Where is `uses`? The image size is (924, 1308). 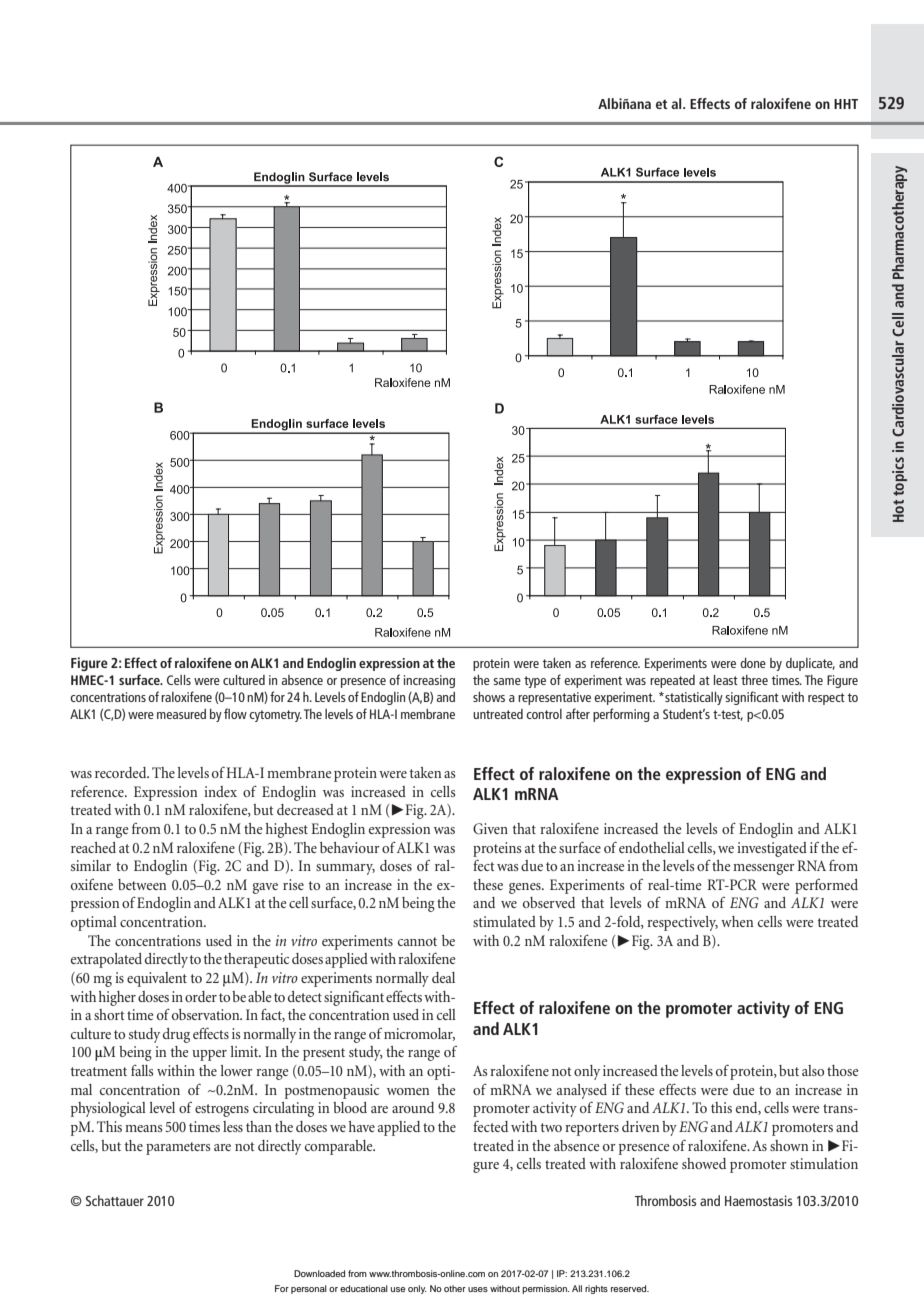 uses is located at coordinates (478, 1289).
